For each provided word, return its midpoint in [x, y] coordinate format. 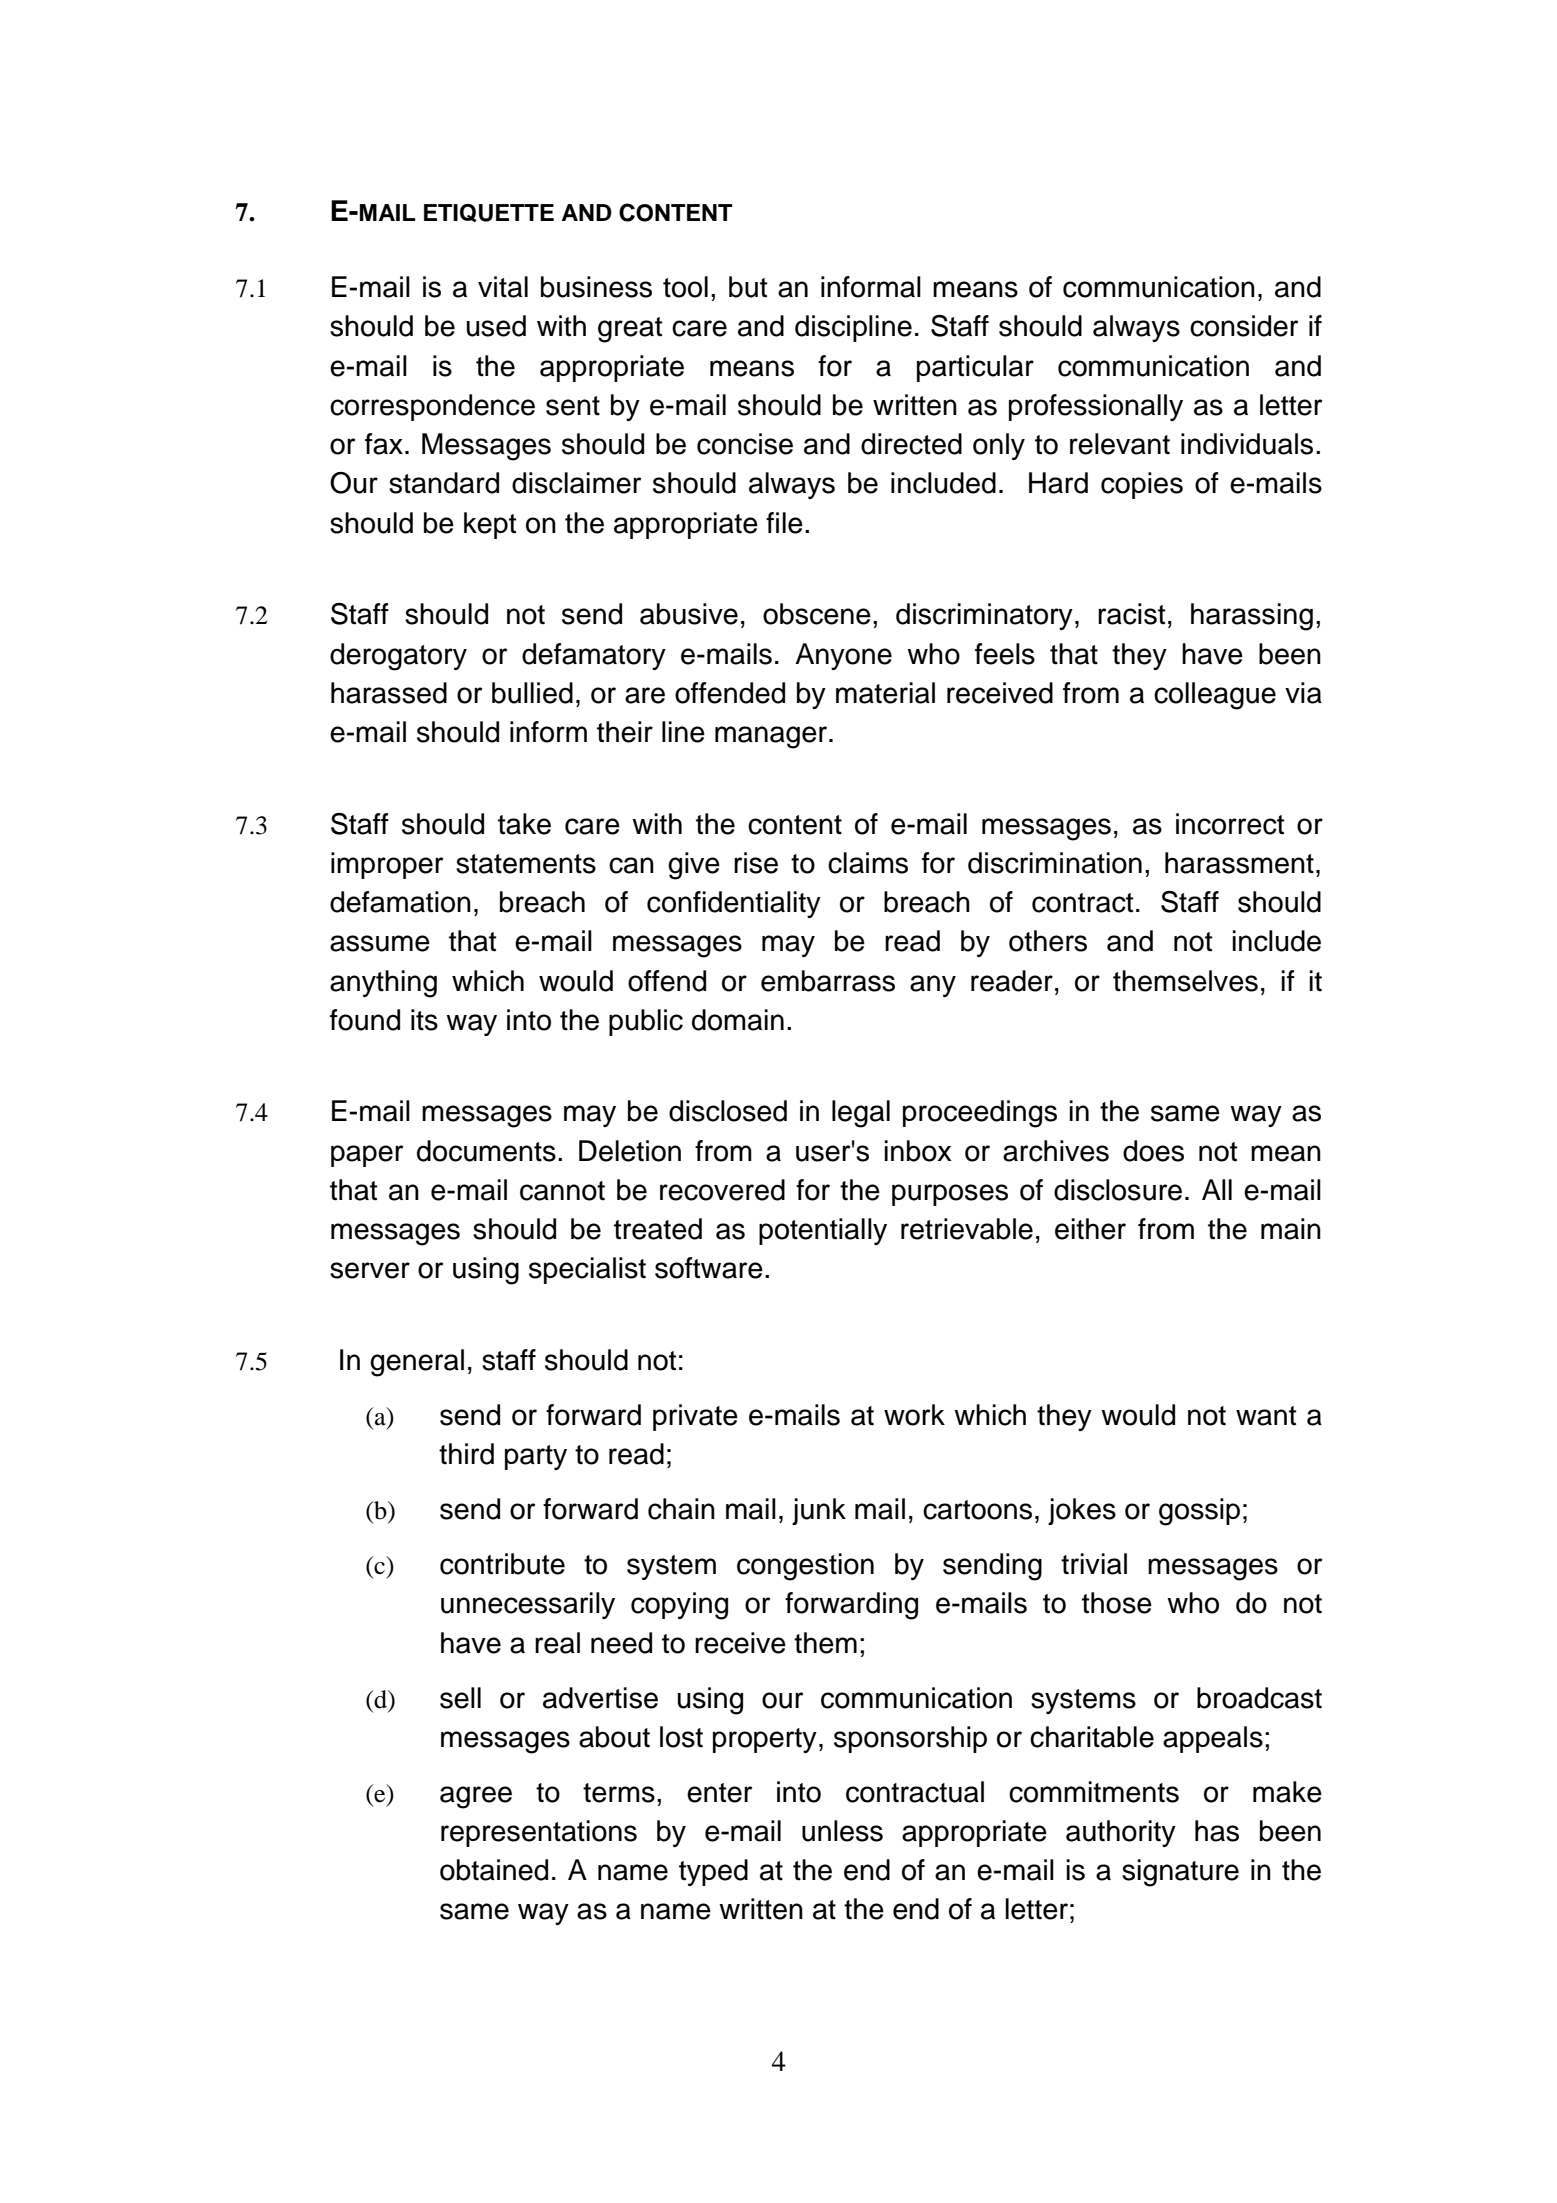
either [1090, 1229]
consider [1244, 326]
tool [685, 287]
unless [842, 1831]
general [417, 1363]
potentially [823, 1231]
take [524, 824]
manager [772, 737]
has [1217, 1831]
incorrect [1230, 824]
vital [503, 287]
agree [476, 1797]
